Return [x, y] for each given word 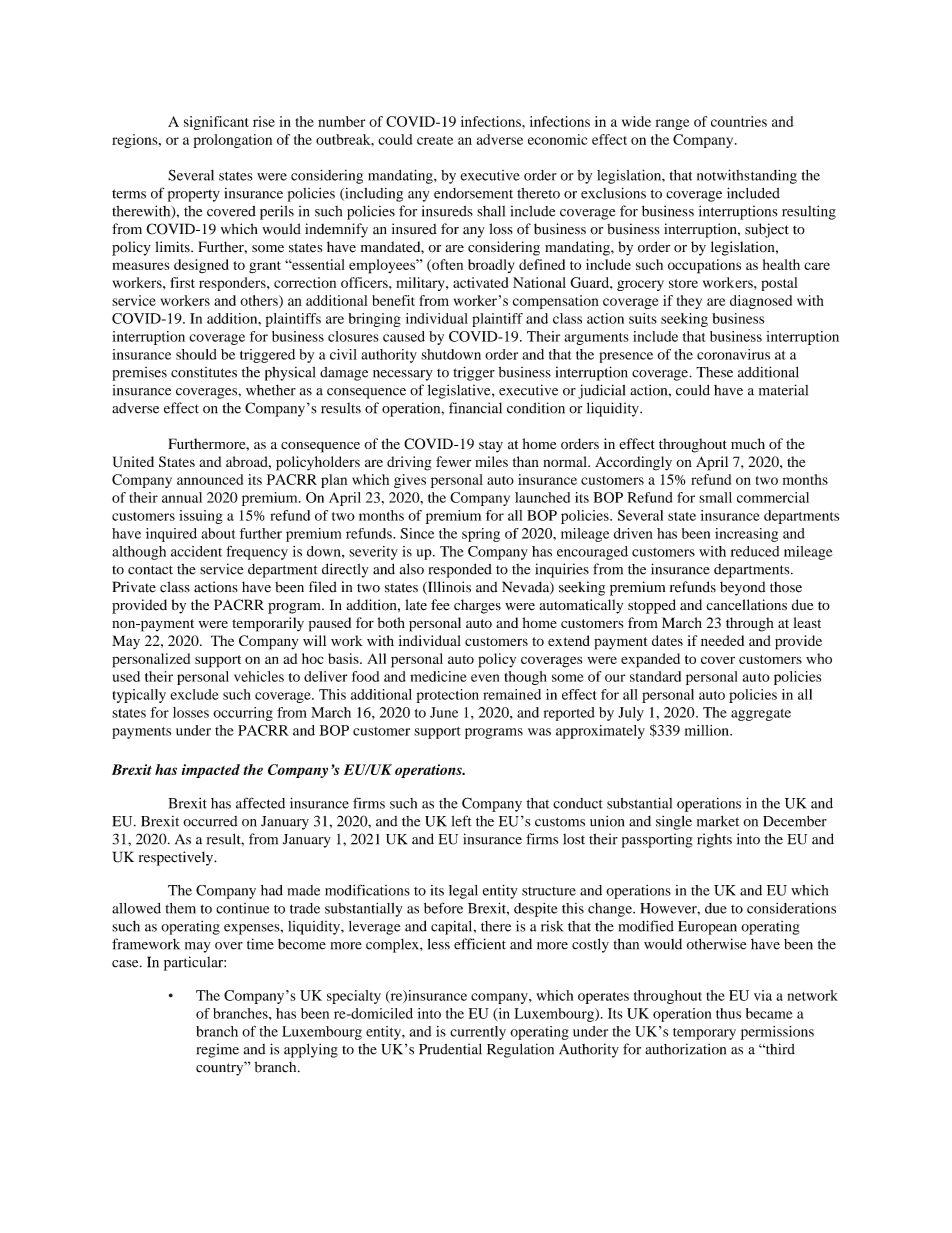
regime [218, 1051]
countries [739, 121]
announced [210, 479]
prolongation [232, 141]
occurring [243, 714]
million [708, 730]
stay [491, 446]
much [748, 443]
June [444, 712]
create [435, 140]
